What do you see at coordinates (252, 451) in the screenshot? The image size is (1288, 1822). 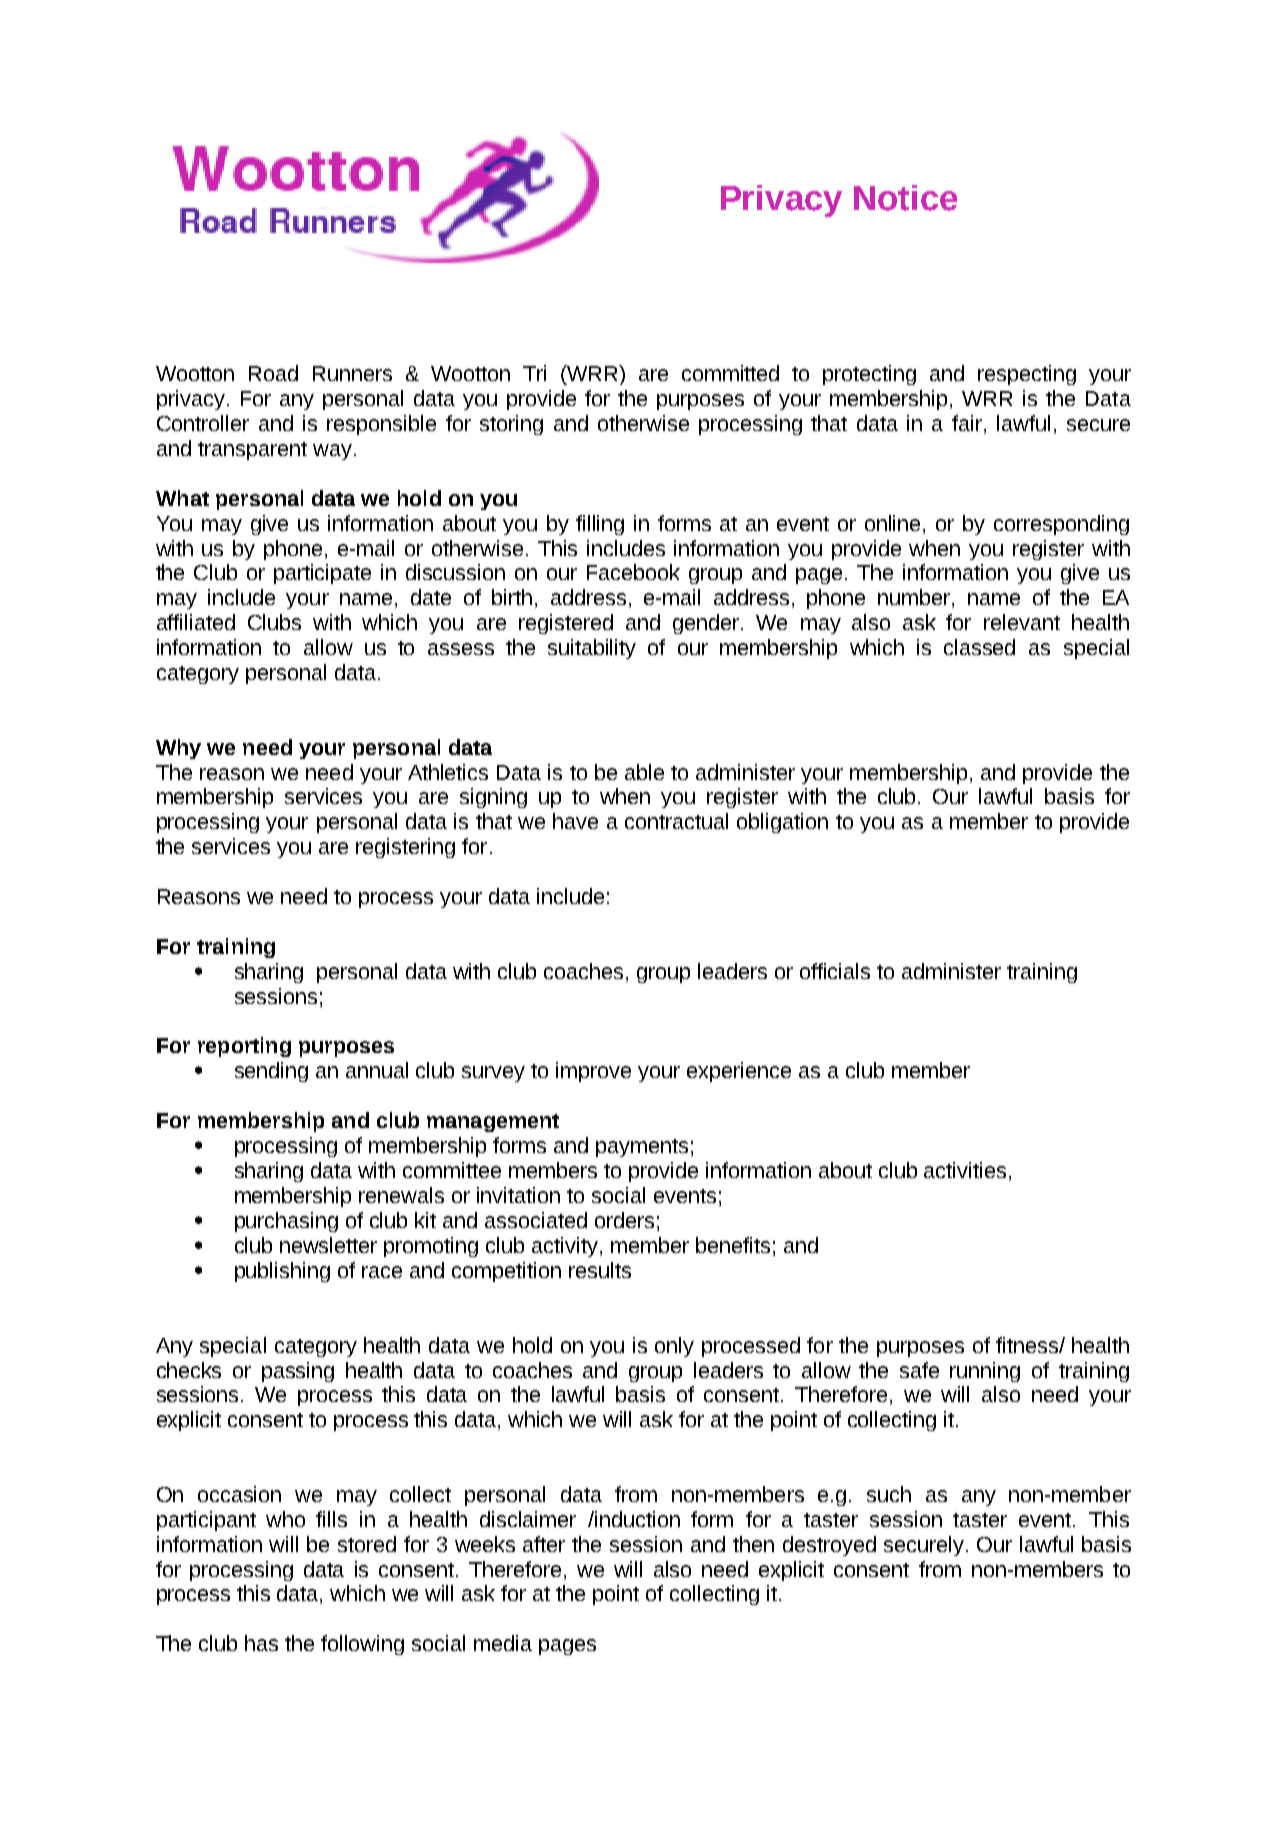 I see `transparent` at bounding box center [252, 451].
